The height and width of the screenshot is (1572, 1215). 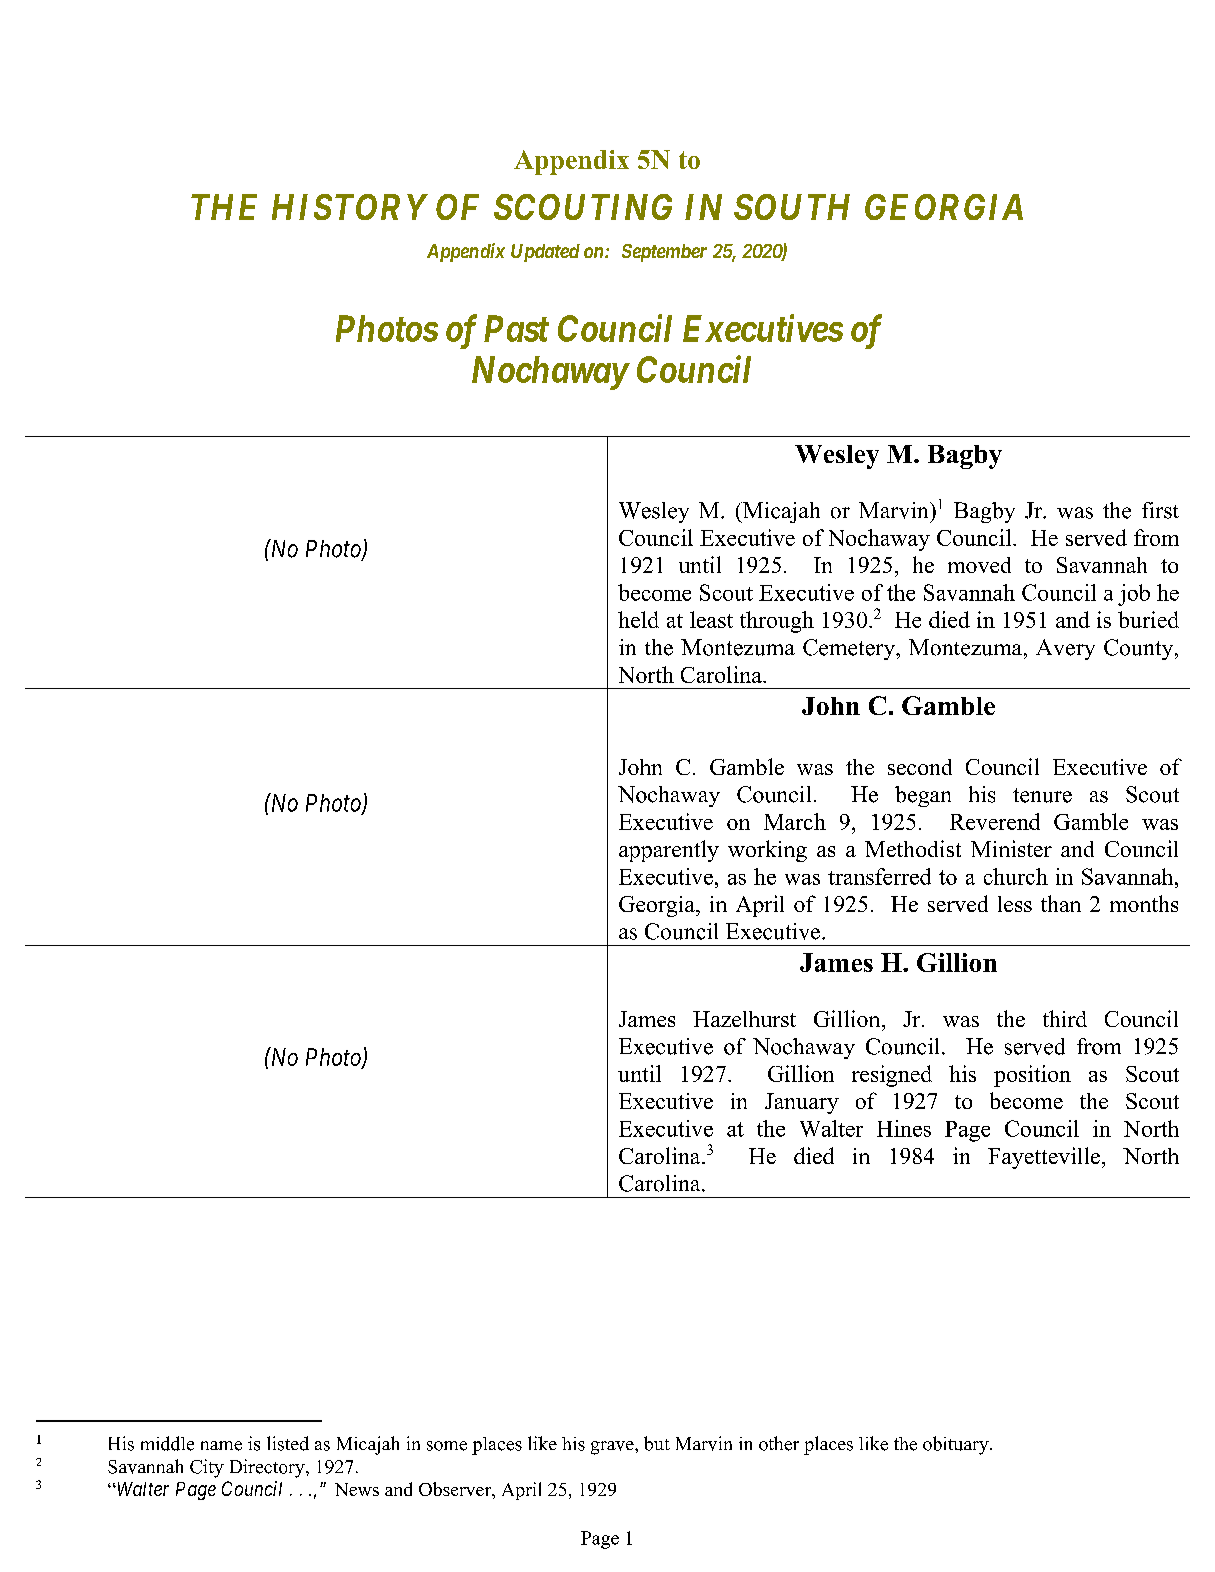 What do you see at coordinates (350, 207) in the screenshot?
I see `HISTORY` at bounding box center [350, 207].
